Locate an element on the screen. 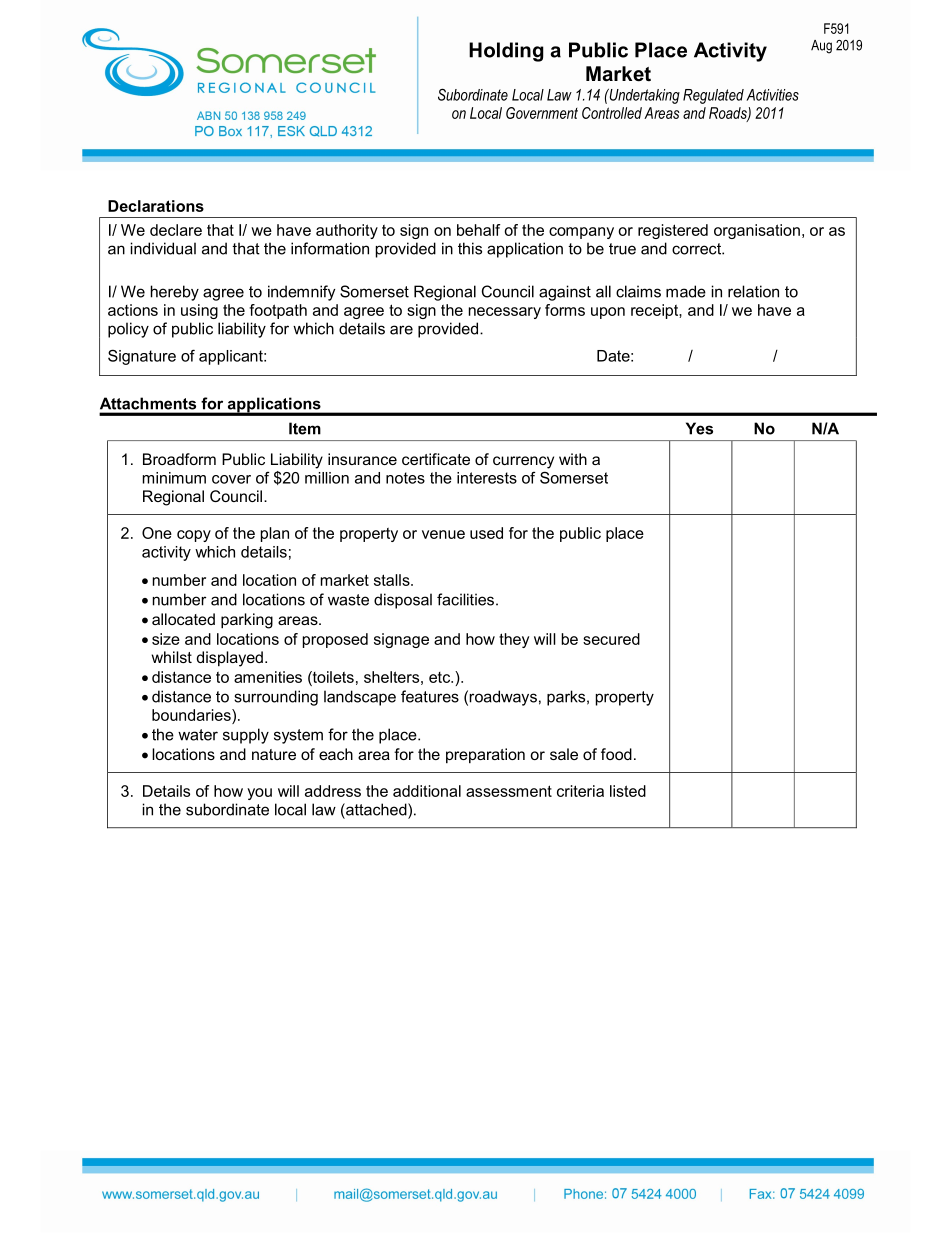 The width and height of the screenshot is (952, 1233). Holding is located at coordinates (506, 52).
